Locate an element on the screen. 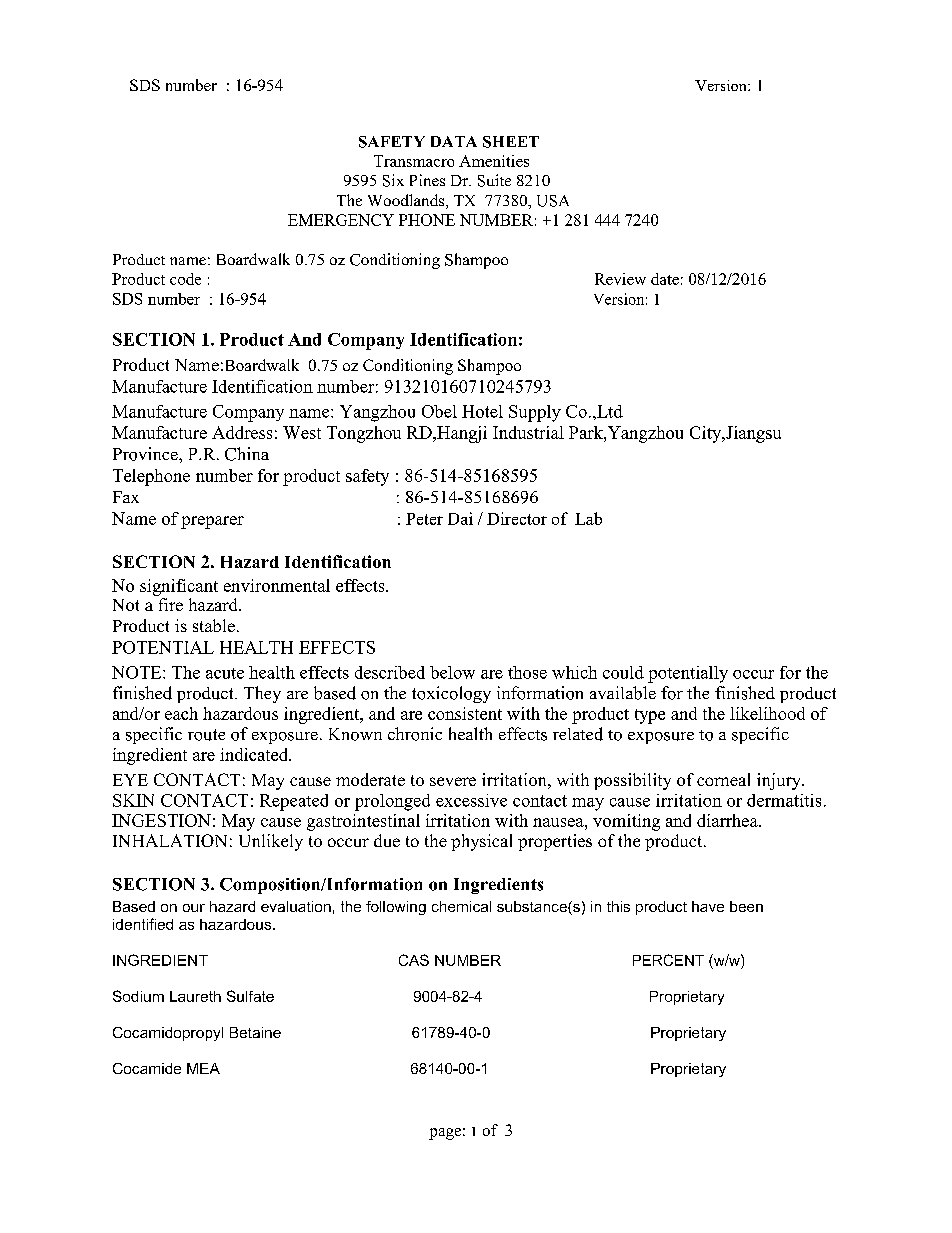 This screenshot has width=952, height=1233. below is located at coordinates (452, 672).
